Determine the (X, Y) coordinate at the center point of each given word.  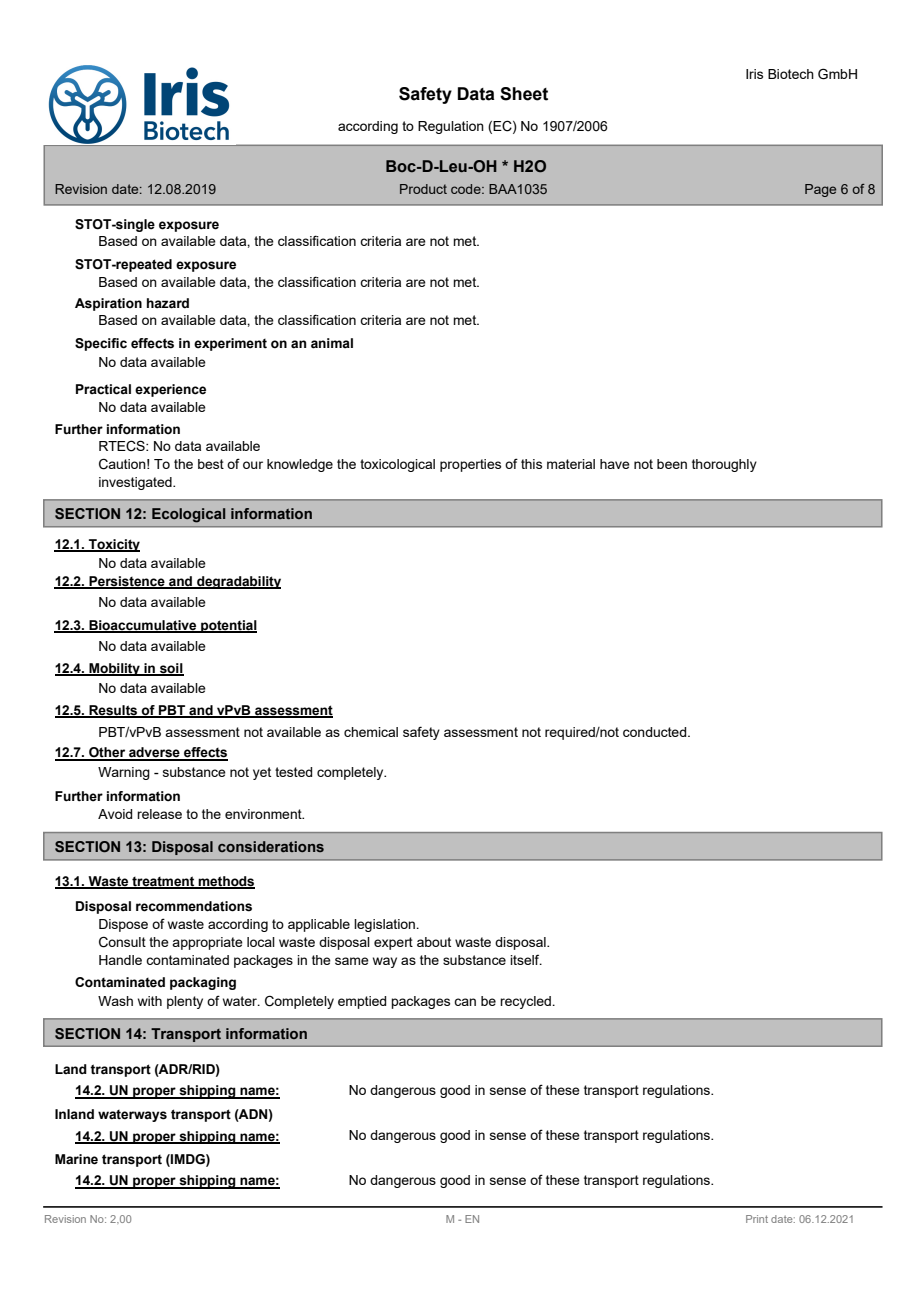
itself (526, 960)
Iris (754, 74)
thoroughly (724, 465)
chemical (371, 732)
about (434, 942)
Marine (76, 1159)
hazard (168, 303)
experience (170, 390)
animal (332, 343)
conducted (656, 732)
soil (171, 669)
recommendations (194, 906)
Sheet (524, 94)
